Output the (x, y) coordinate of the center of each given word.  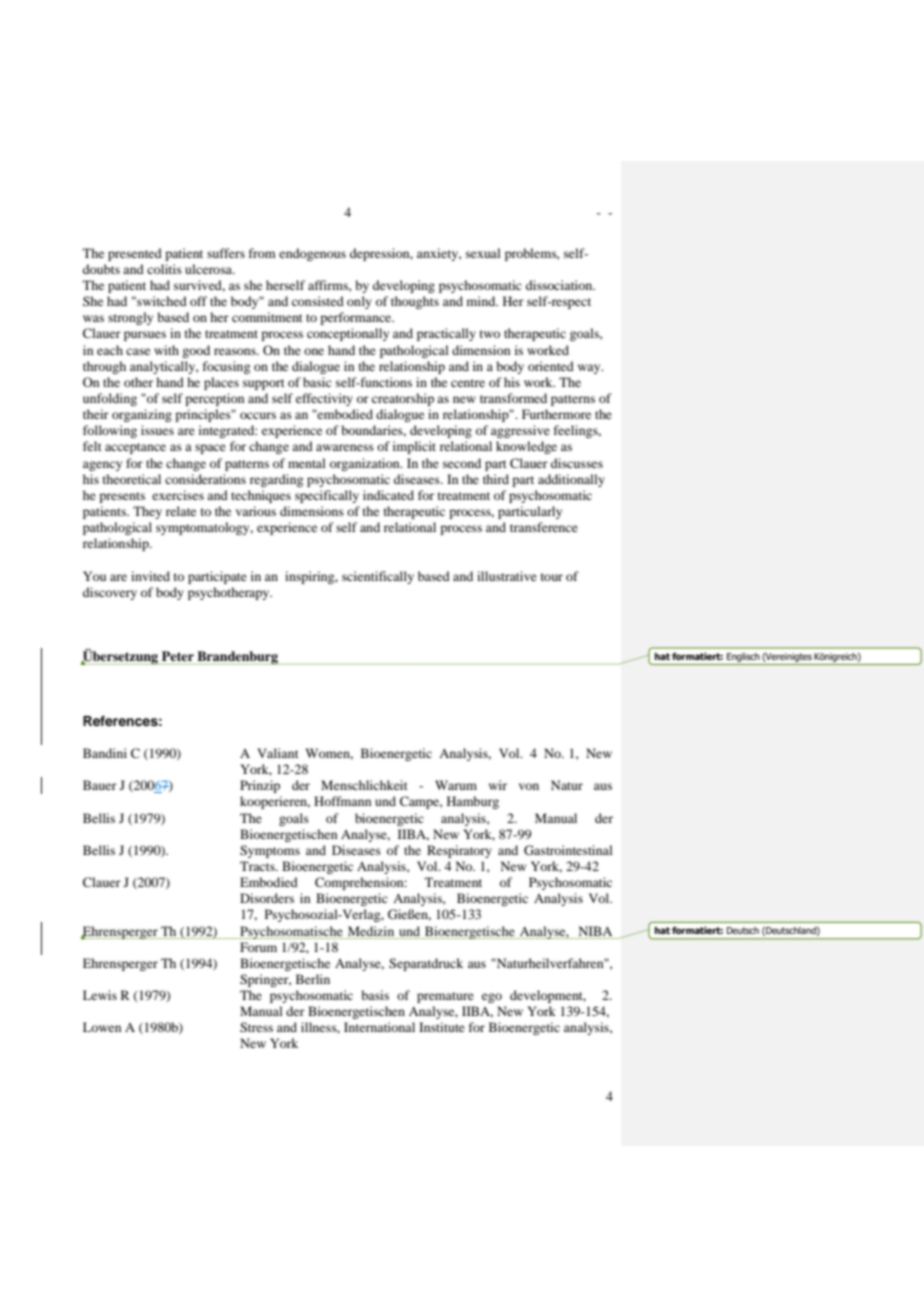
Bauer (100, 785)
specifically (327, 496)
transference (544, 527)
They (147, 512)
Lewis (100, 995)
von (529, 786)
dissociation (560, 285)
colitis (164, 269)
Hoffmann (342, 801)
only (359, 302)
